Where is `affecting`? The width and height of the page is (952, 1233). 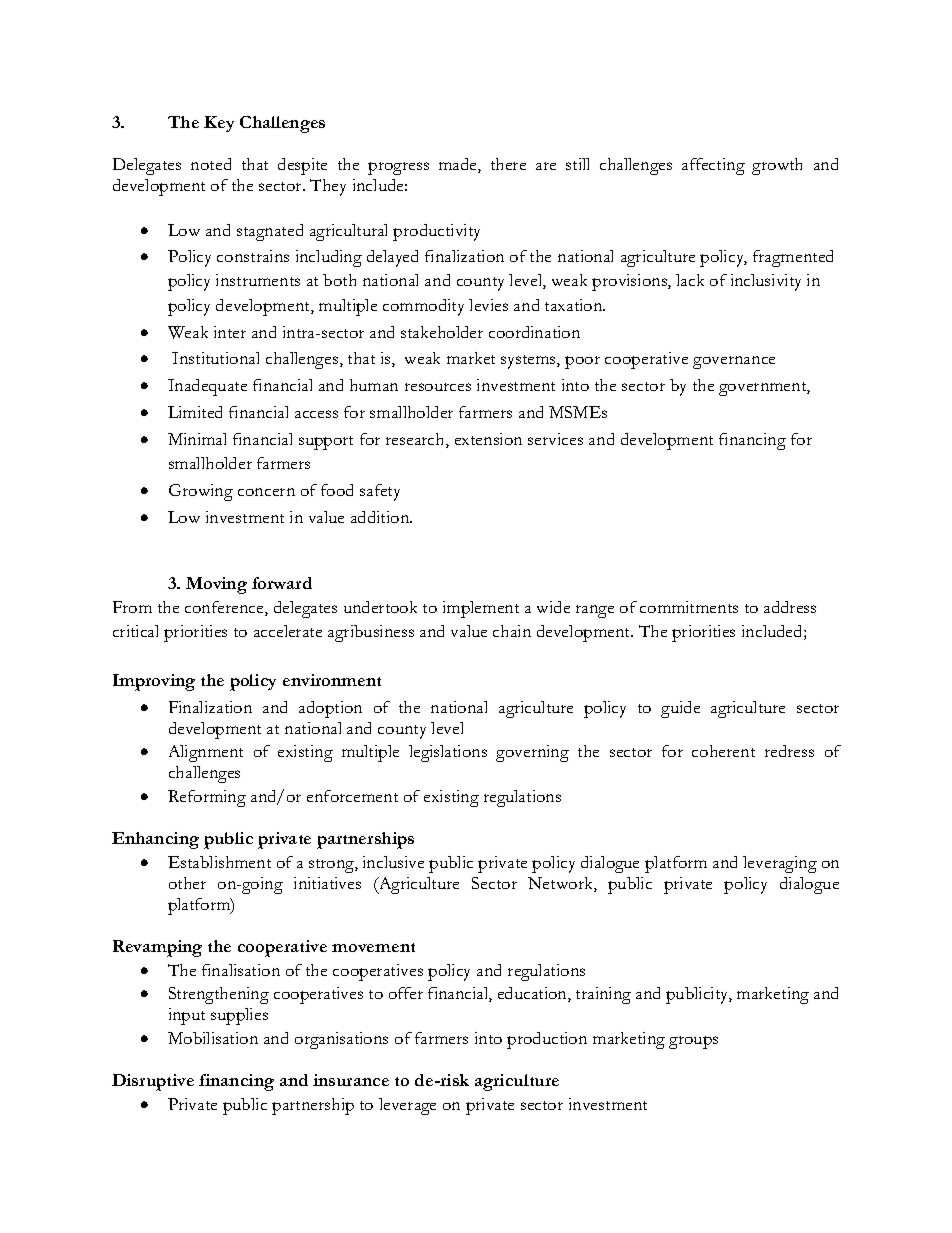
affecting is located at coordinates (713, 166).
